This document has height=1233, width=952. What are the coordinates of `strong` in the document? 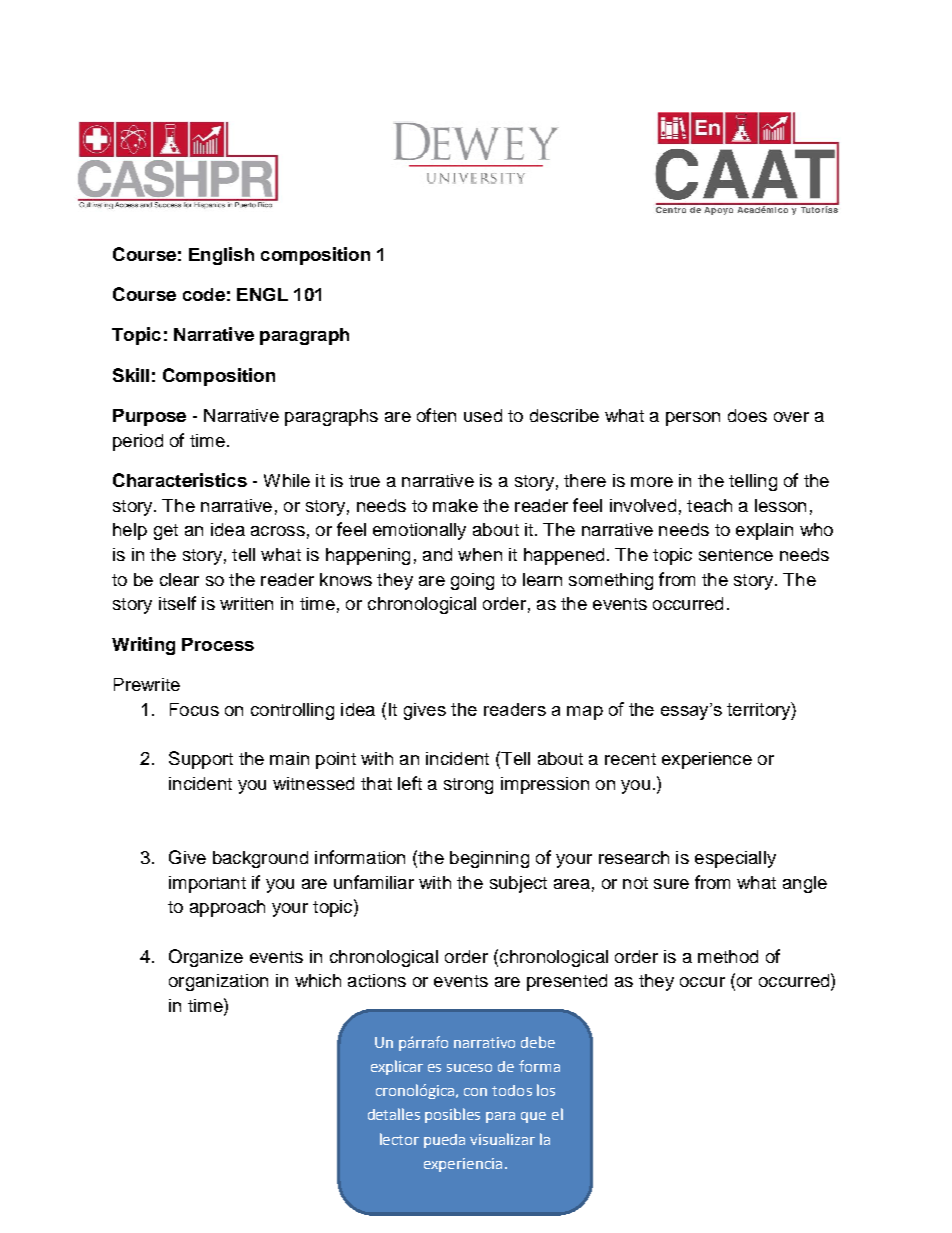 It's located at (468, 786).
